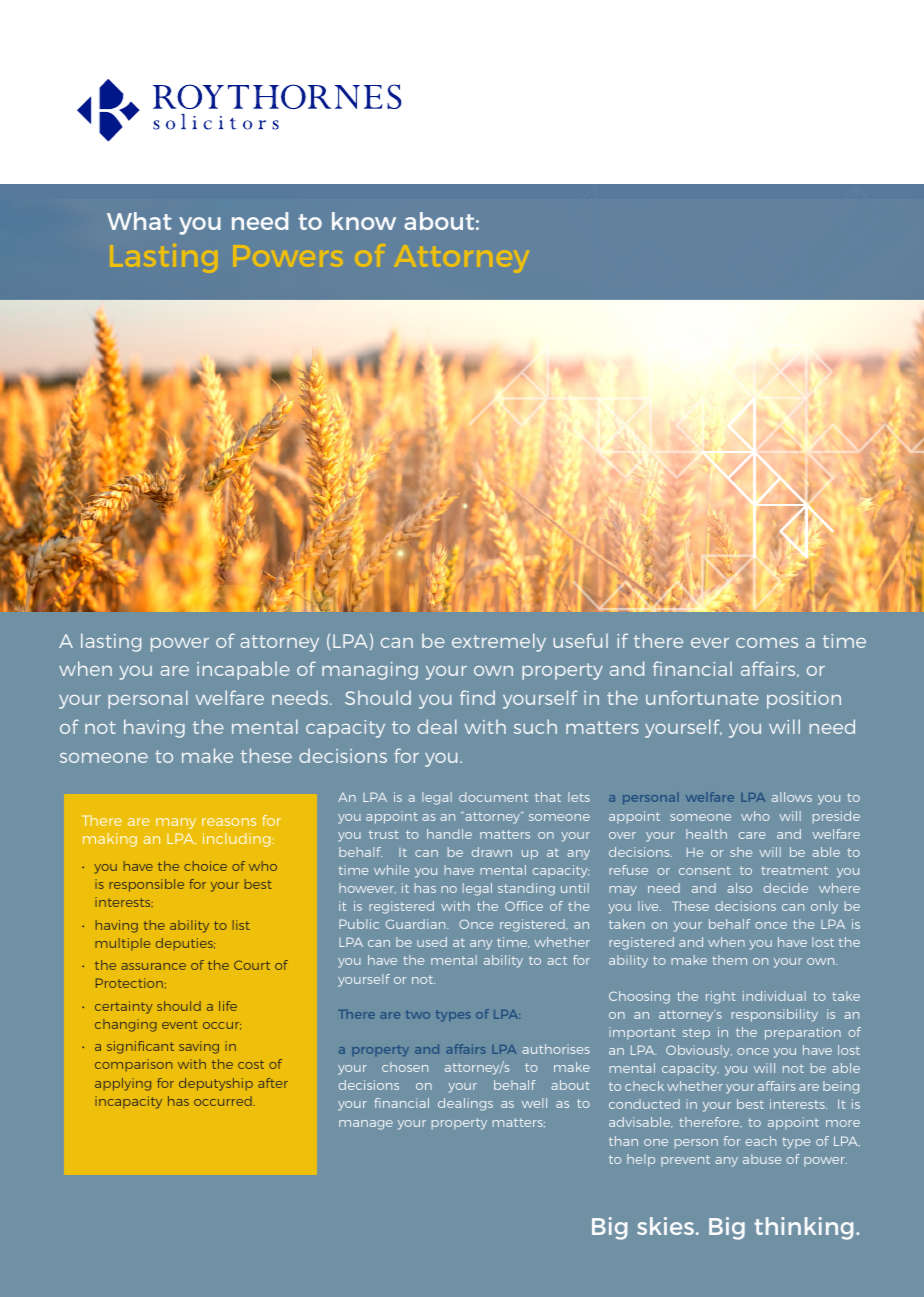 The height and width of the document is (1297, 924). I want to click on applying, so click(123, 1084).
